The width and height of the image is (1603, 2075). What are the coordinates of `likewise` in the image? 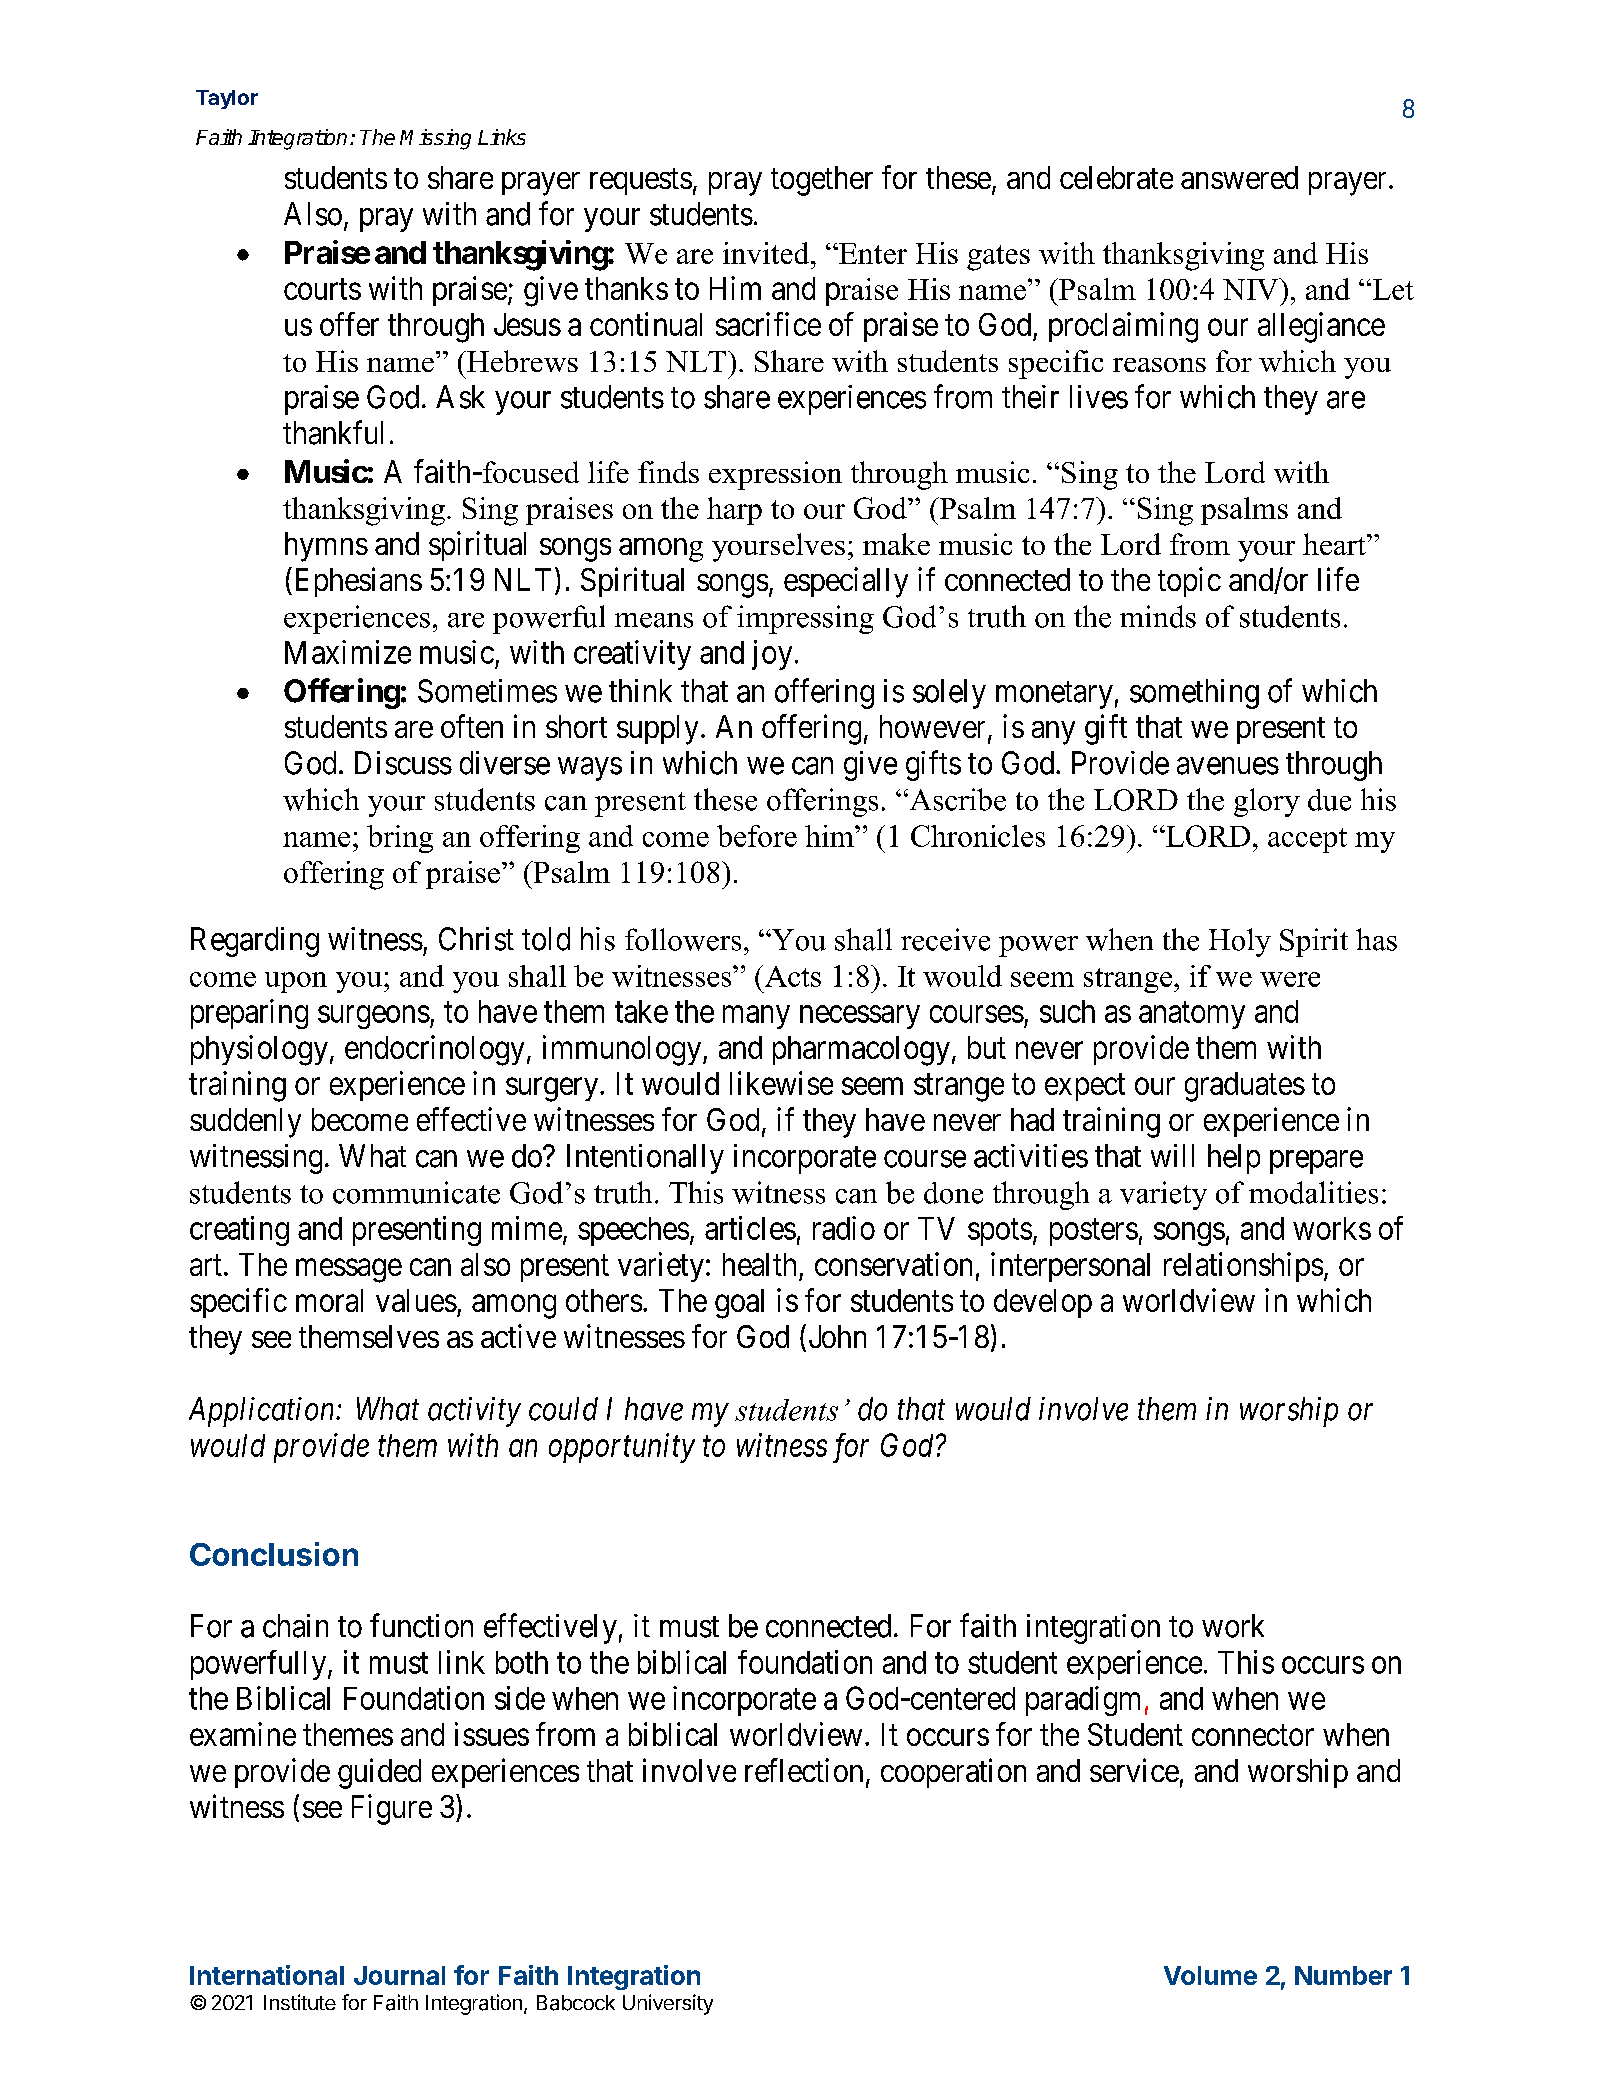 It's located at (781, 1083).
